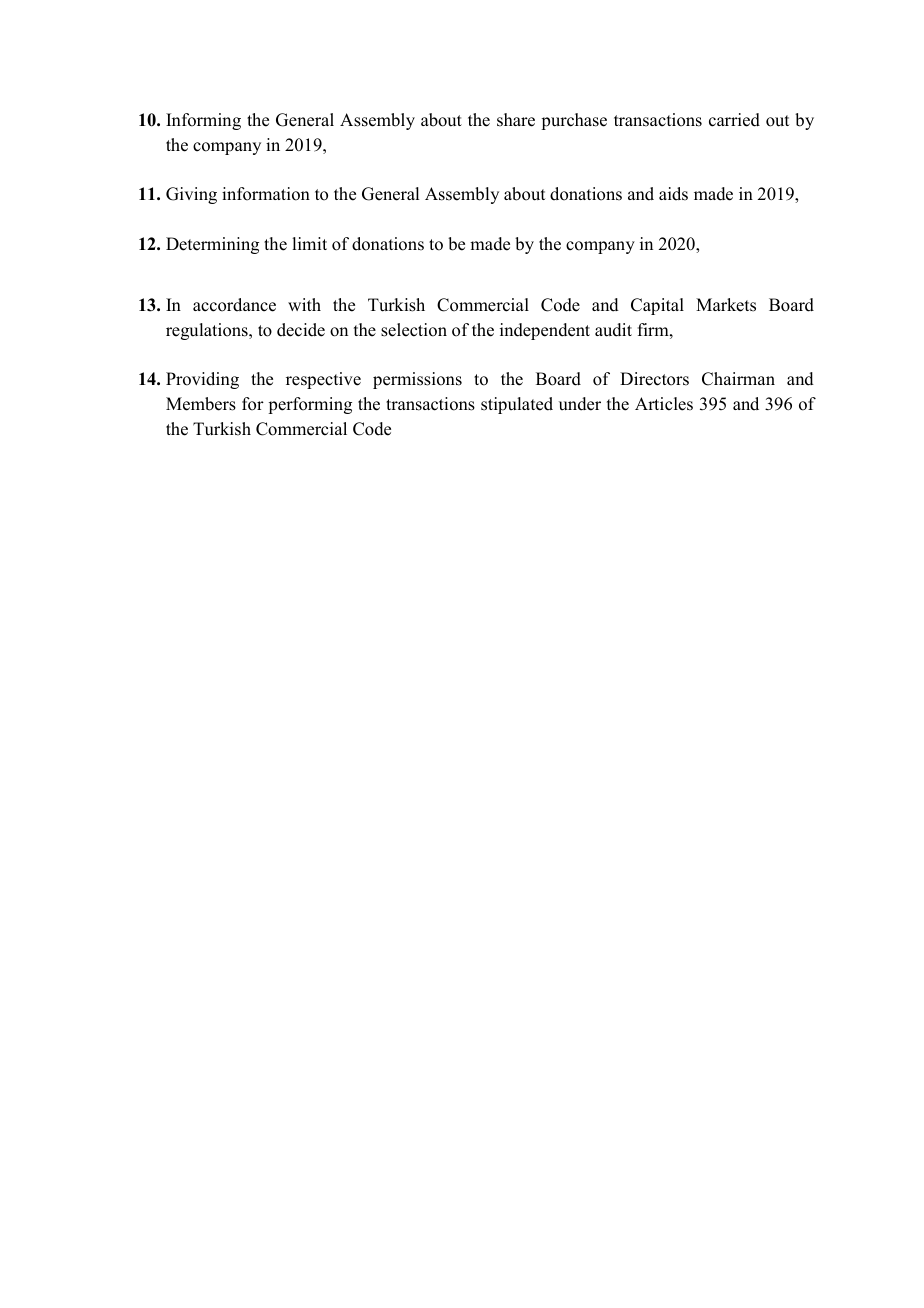 The width and height of the document is (924, 1308). Describe the element at coordinates (734, 120) in the document. I see `carried` at that location.
